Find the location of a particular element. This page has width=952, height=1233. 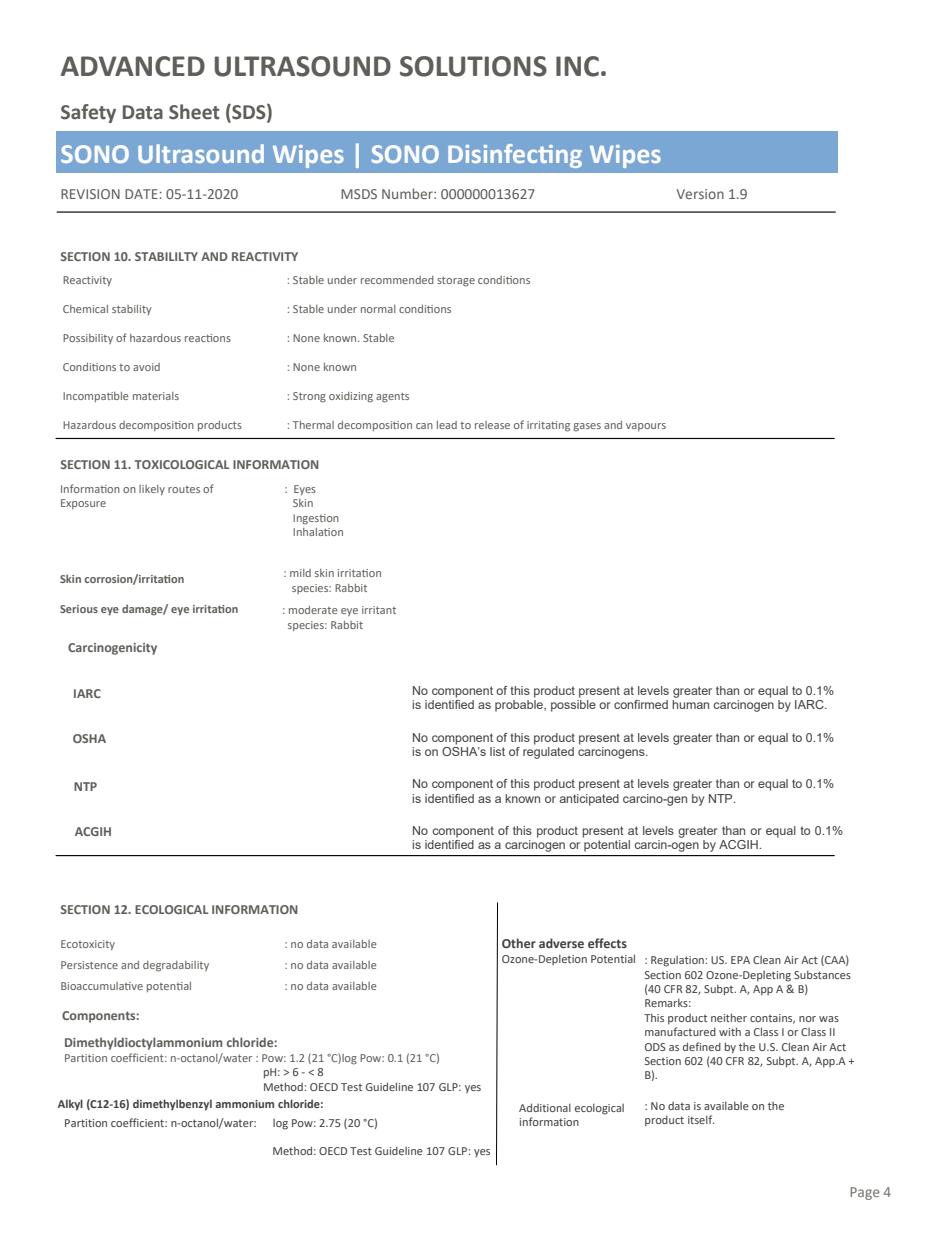

Sheet is located at coordinates (194, 112).
